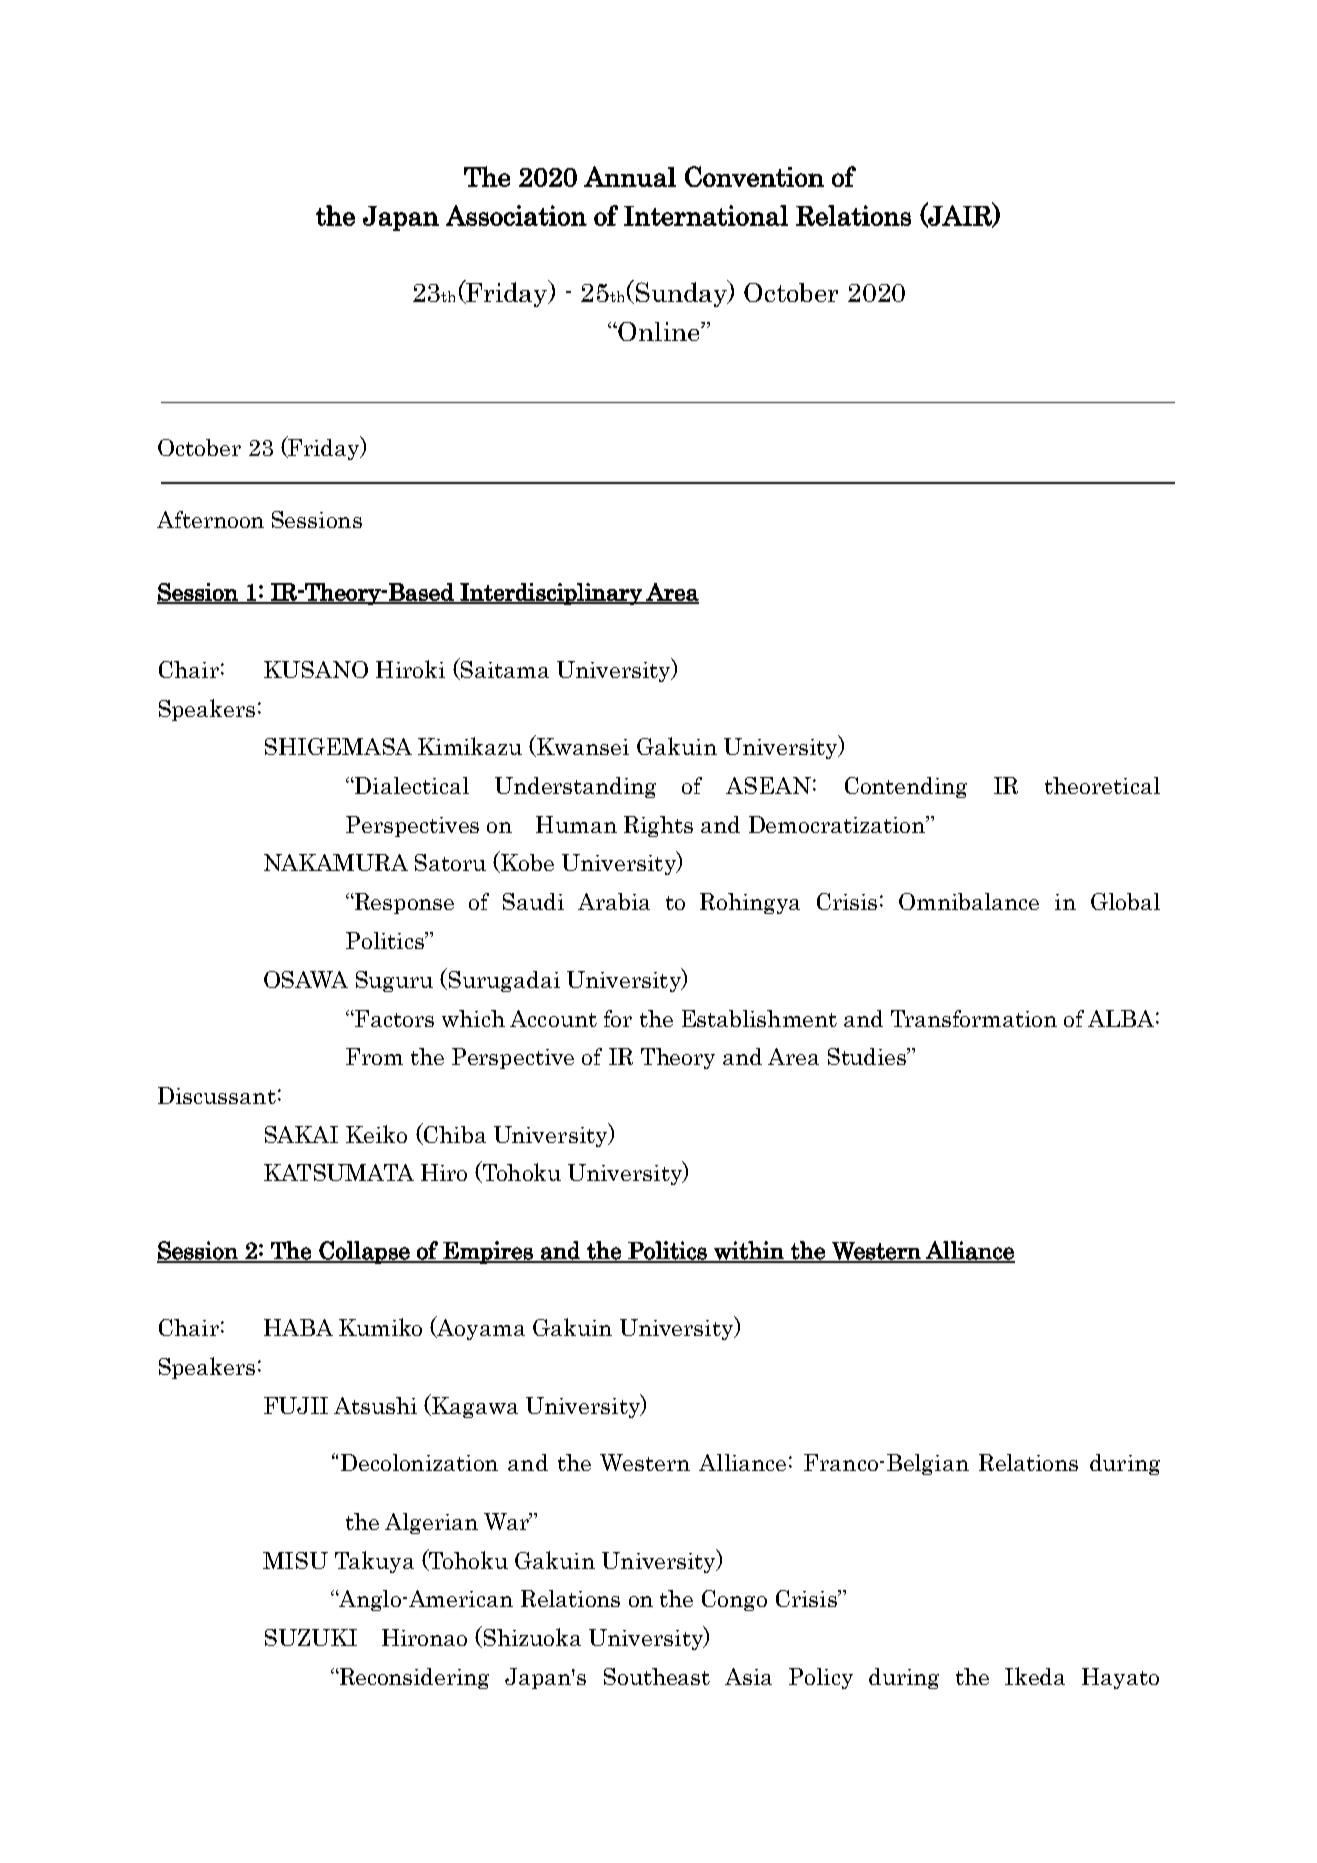 This screenshot has height=1863, width=1317. I want to click on International, so click(706, 215).
